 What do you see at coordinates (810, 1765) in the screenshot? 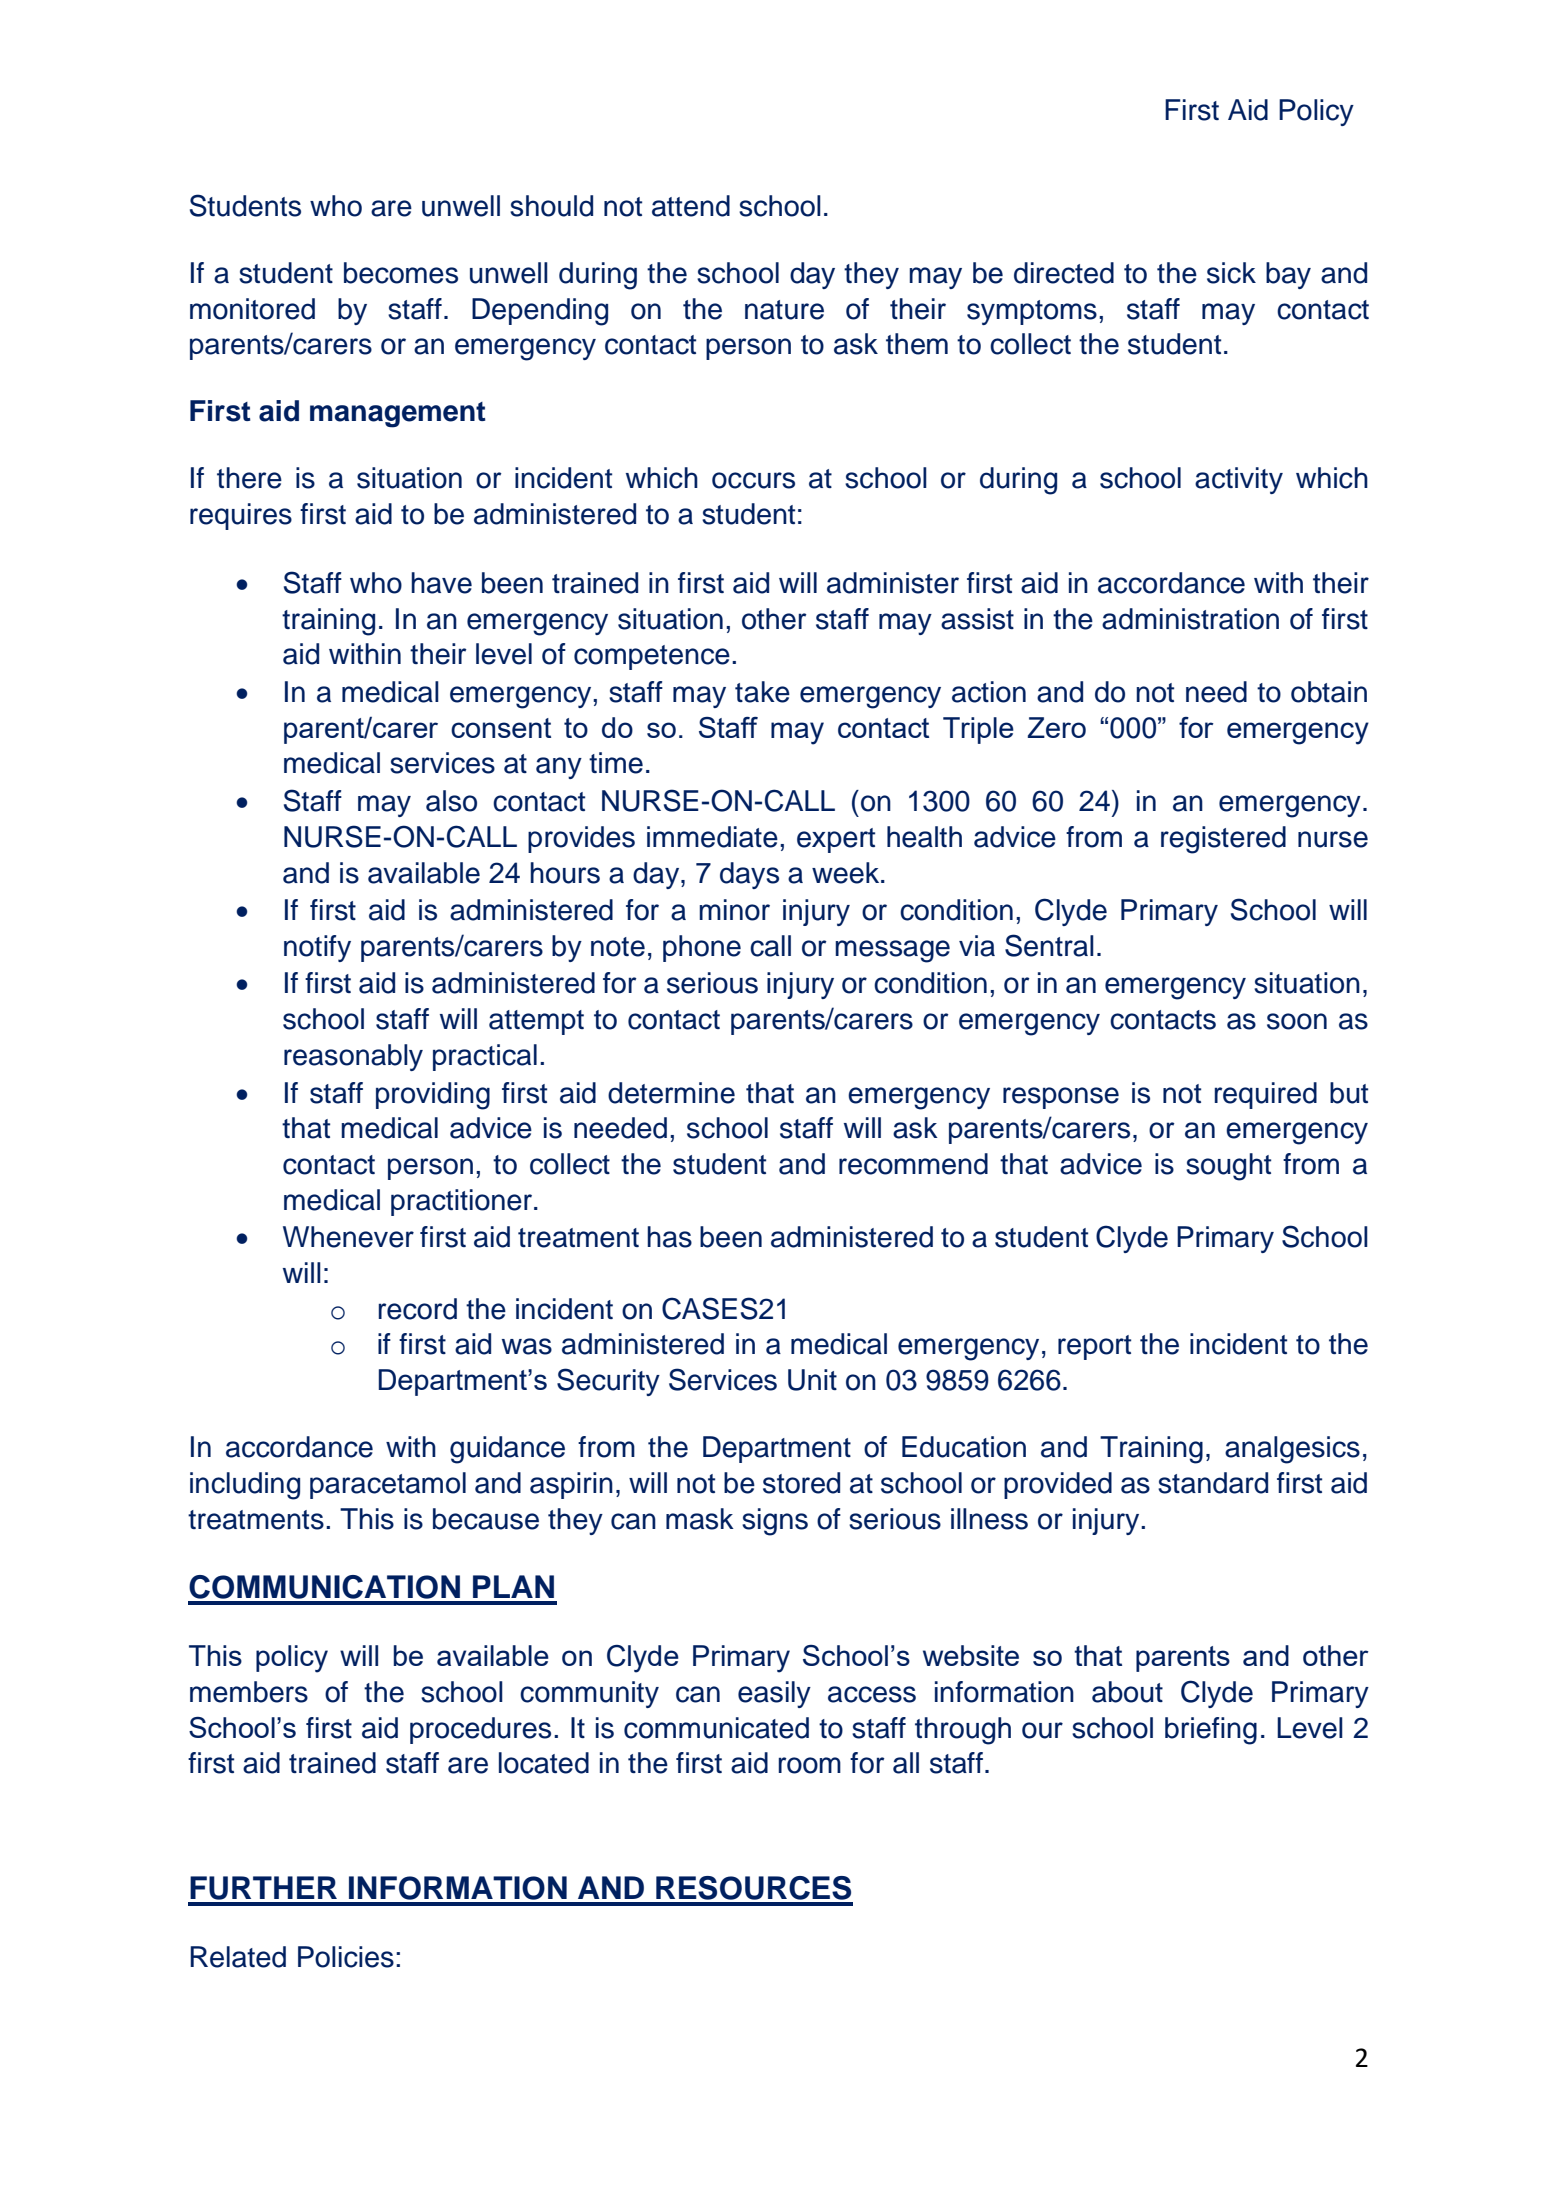
I see `room` at bounding box center [810, 1765].
